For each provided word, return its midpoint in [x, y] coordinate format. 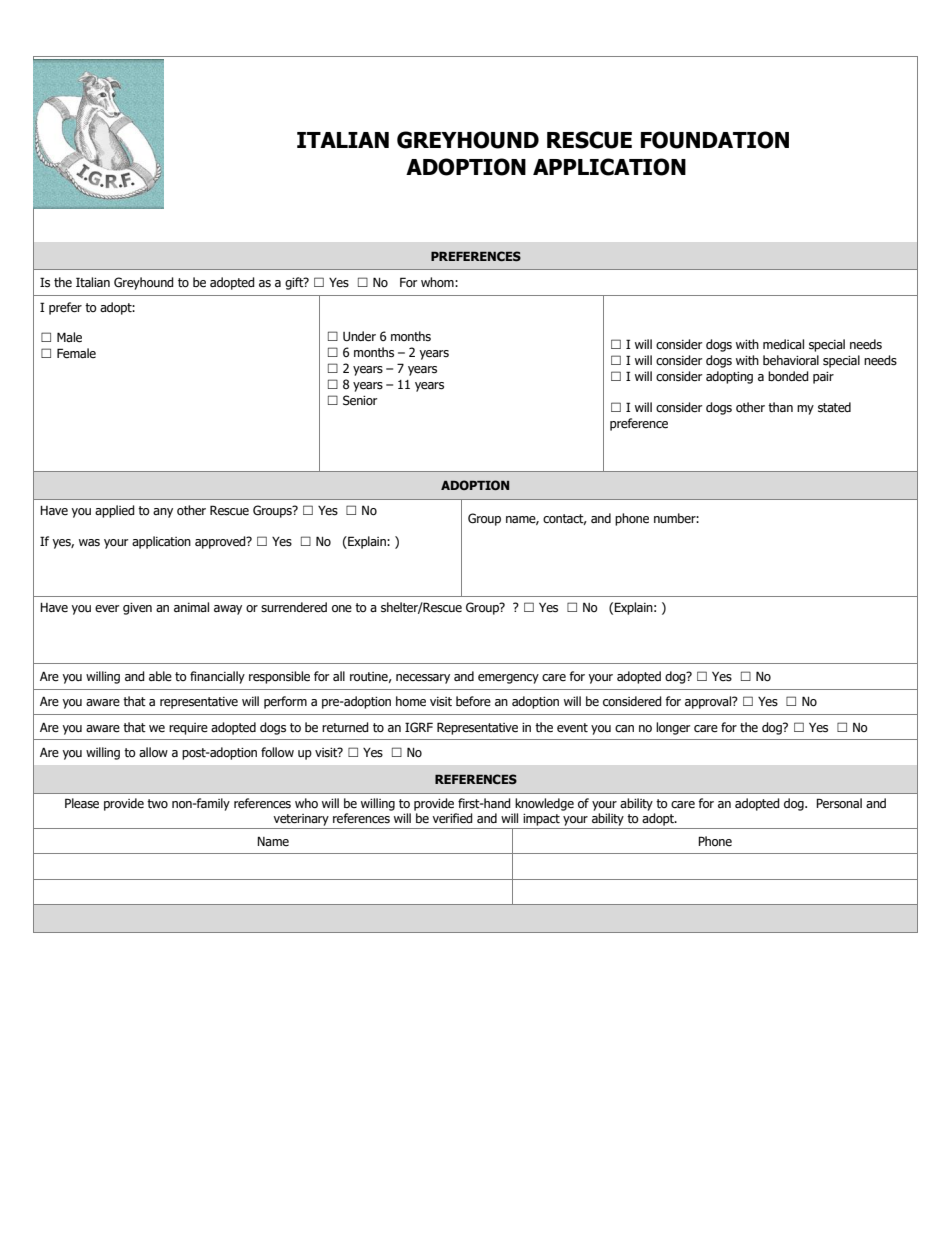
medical [783, 344]
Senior [360, 400]
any [163, 513]
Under [359, 336]
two [157, 804]
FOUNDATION [715, 140]
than [780, 407]
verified [452, 818]
